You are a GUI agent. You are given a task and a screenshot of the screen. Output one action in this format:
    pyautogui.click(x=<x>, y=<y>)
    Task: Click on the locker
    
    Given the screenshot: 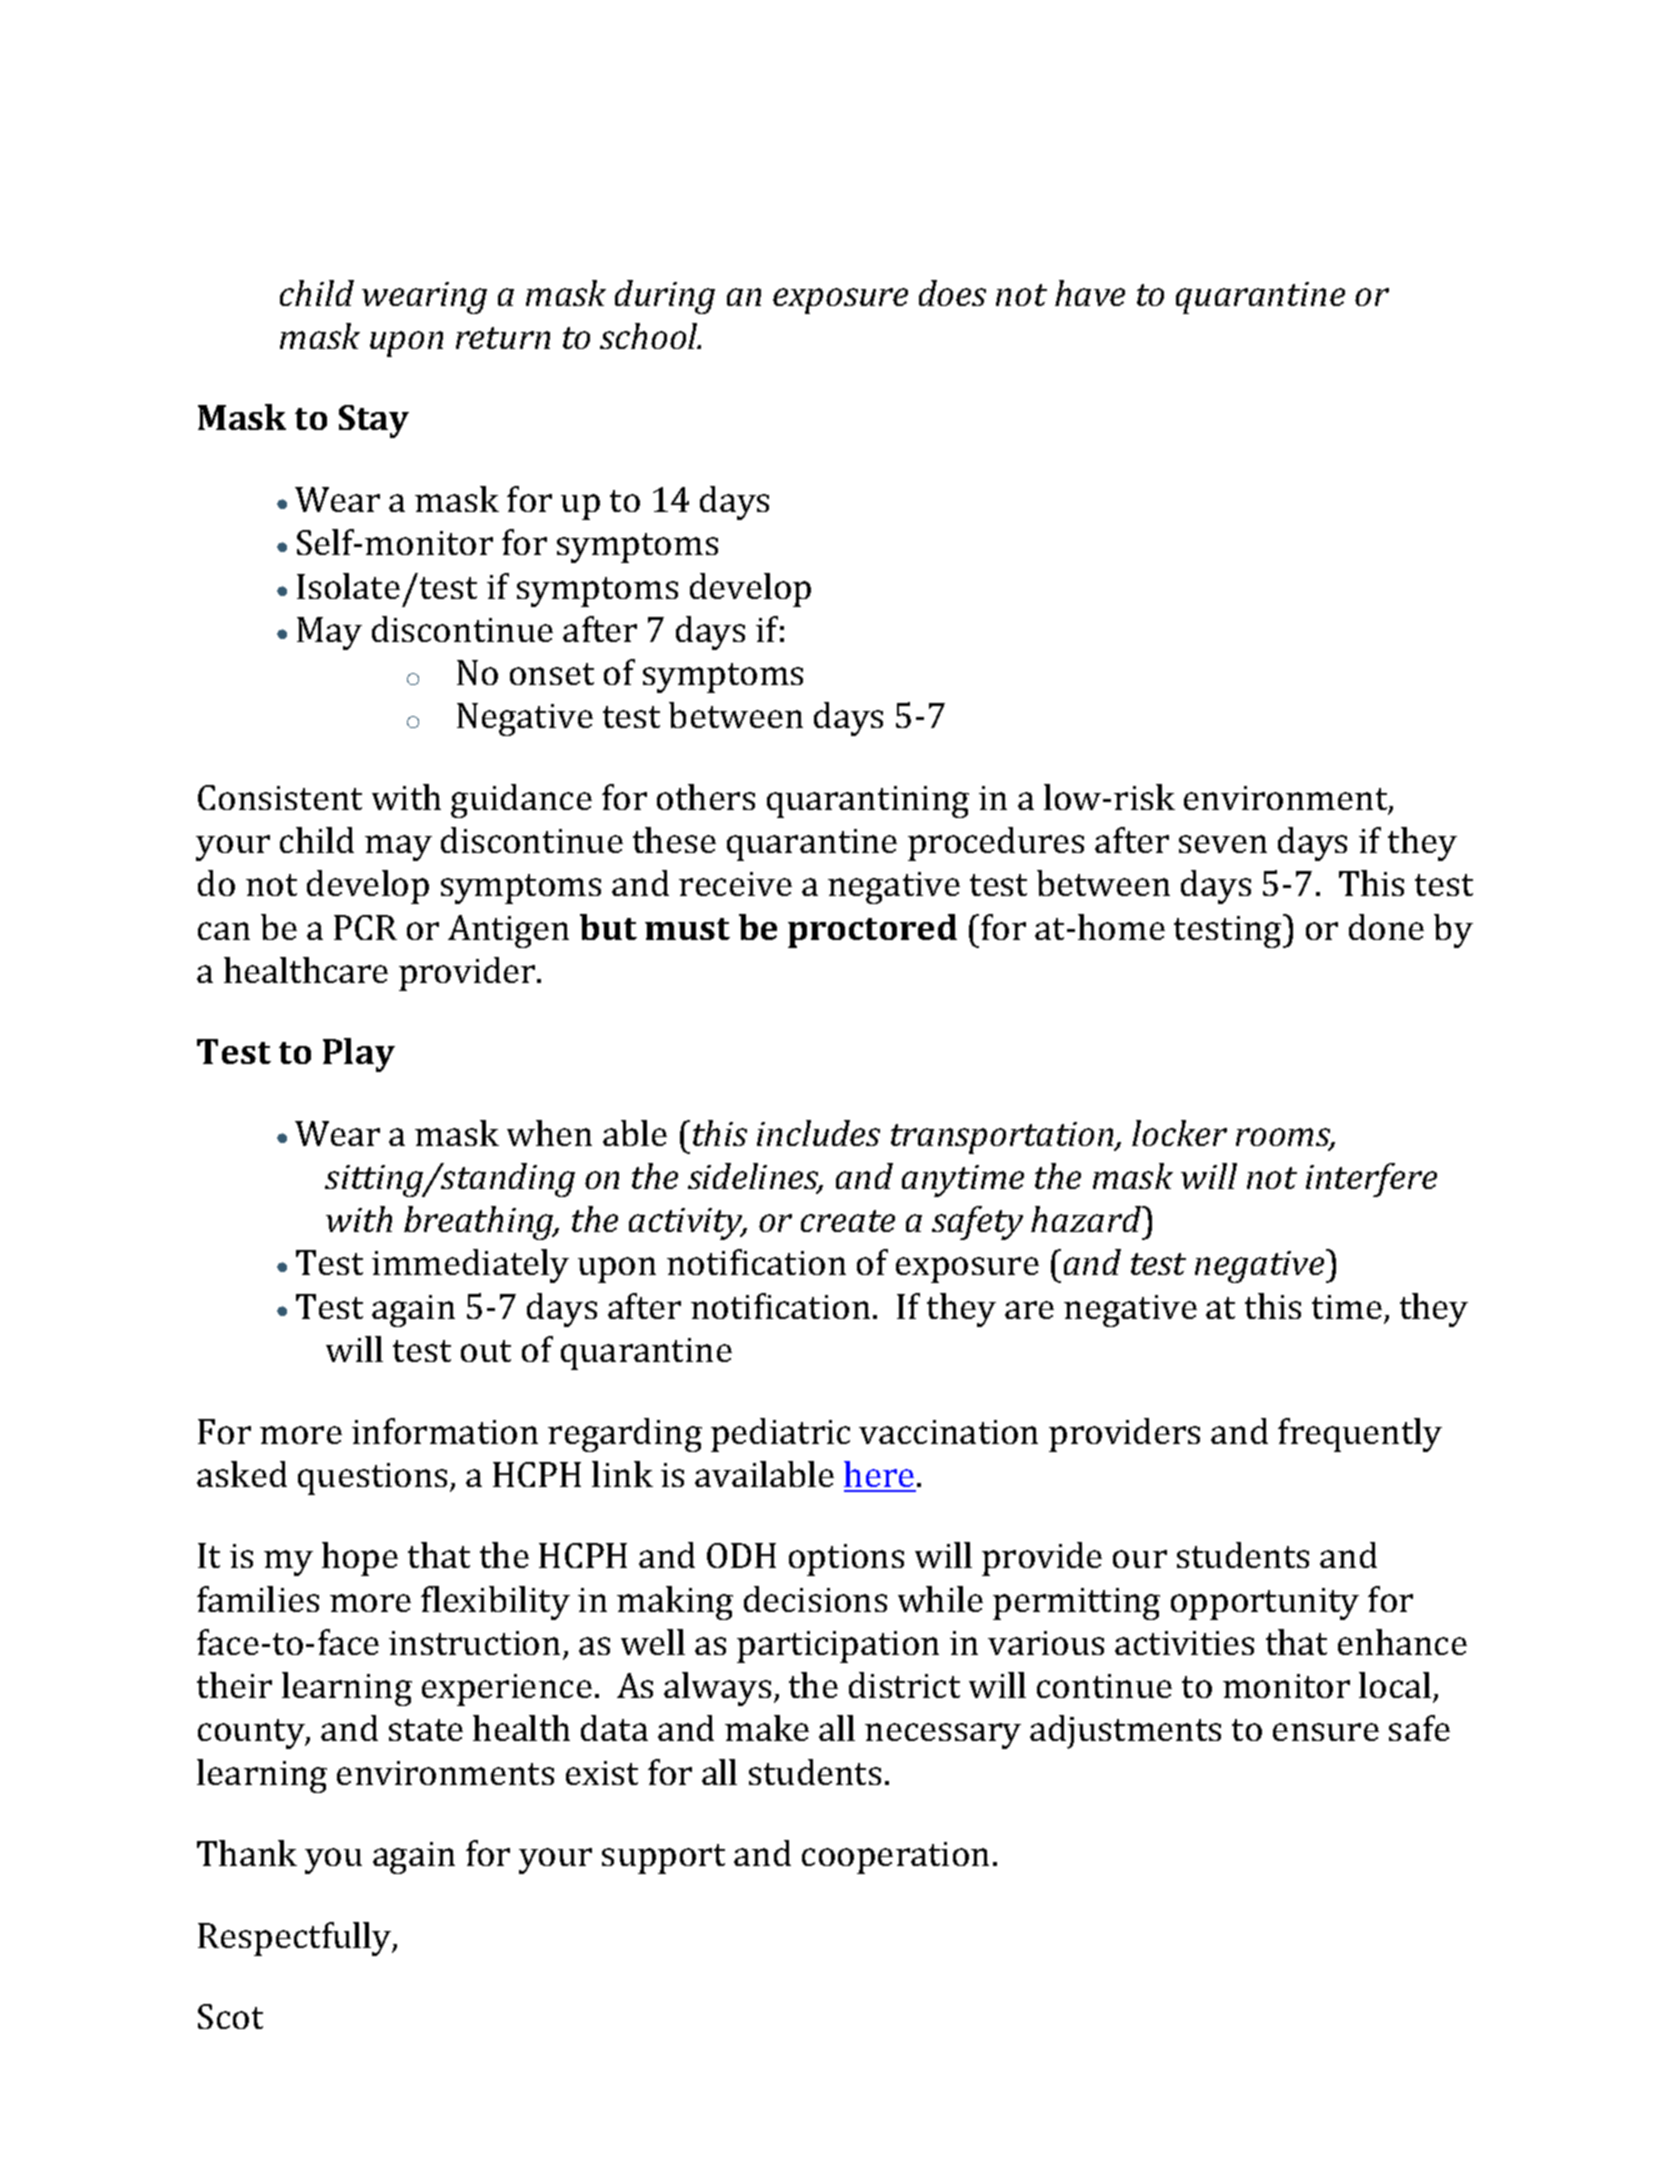 What is the action you would take?
    pyautogui.click(x=1179, y=1133)
